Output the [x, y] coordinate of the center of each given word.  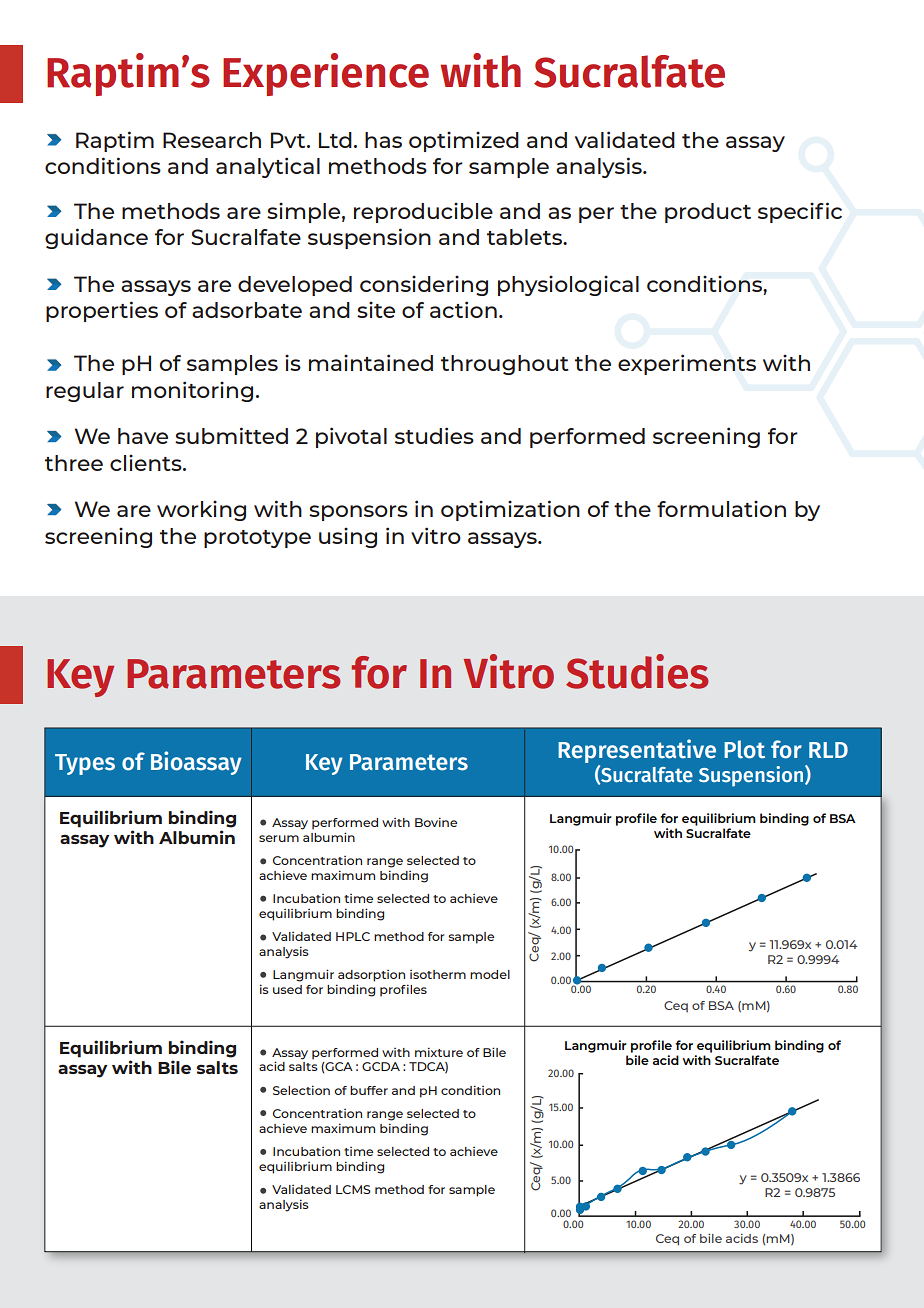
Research [212, 140]
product [708, 213]
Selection [301, 1090]
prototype [257, 539]
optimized [464, 142]
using [348, 538]
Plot [744, 749]
